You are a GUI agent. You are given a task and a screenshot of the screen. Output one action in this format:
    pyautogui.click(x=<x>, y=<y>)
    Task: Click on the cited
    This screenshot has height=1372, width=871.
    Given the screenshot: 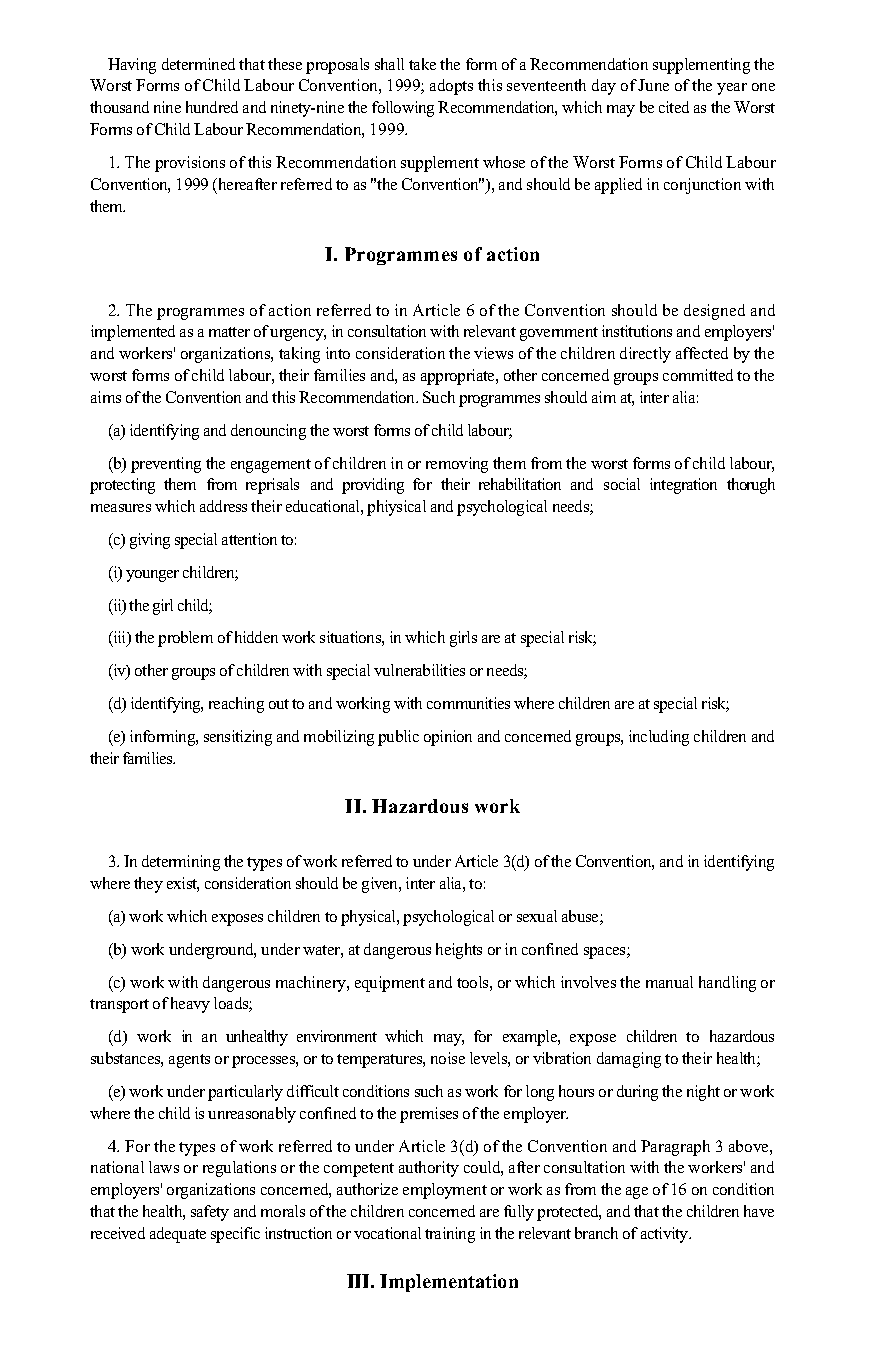 What is the action you would take?
    pyautogui.click(x=674, y=107)
